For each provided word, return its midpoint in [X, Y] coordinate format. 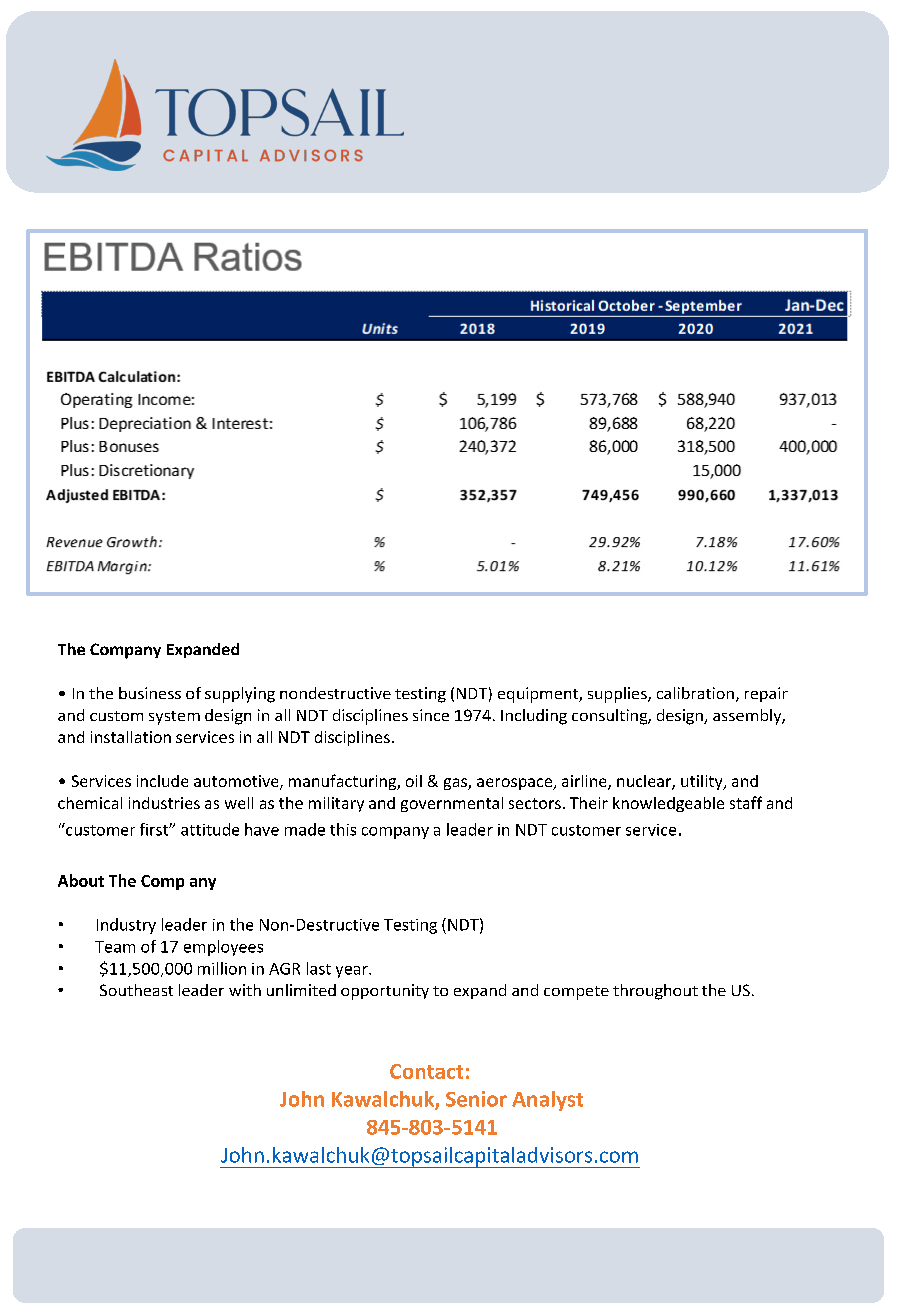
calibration [695, 693]
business [150, 693]
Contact [426, 1071]
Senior [476, 1099]
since [431, 715]
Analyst [547, 1101]
